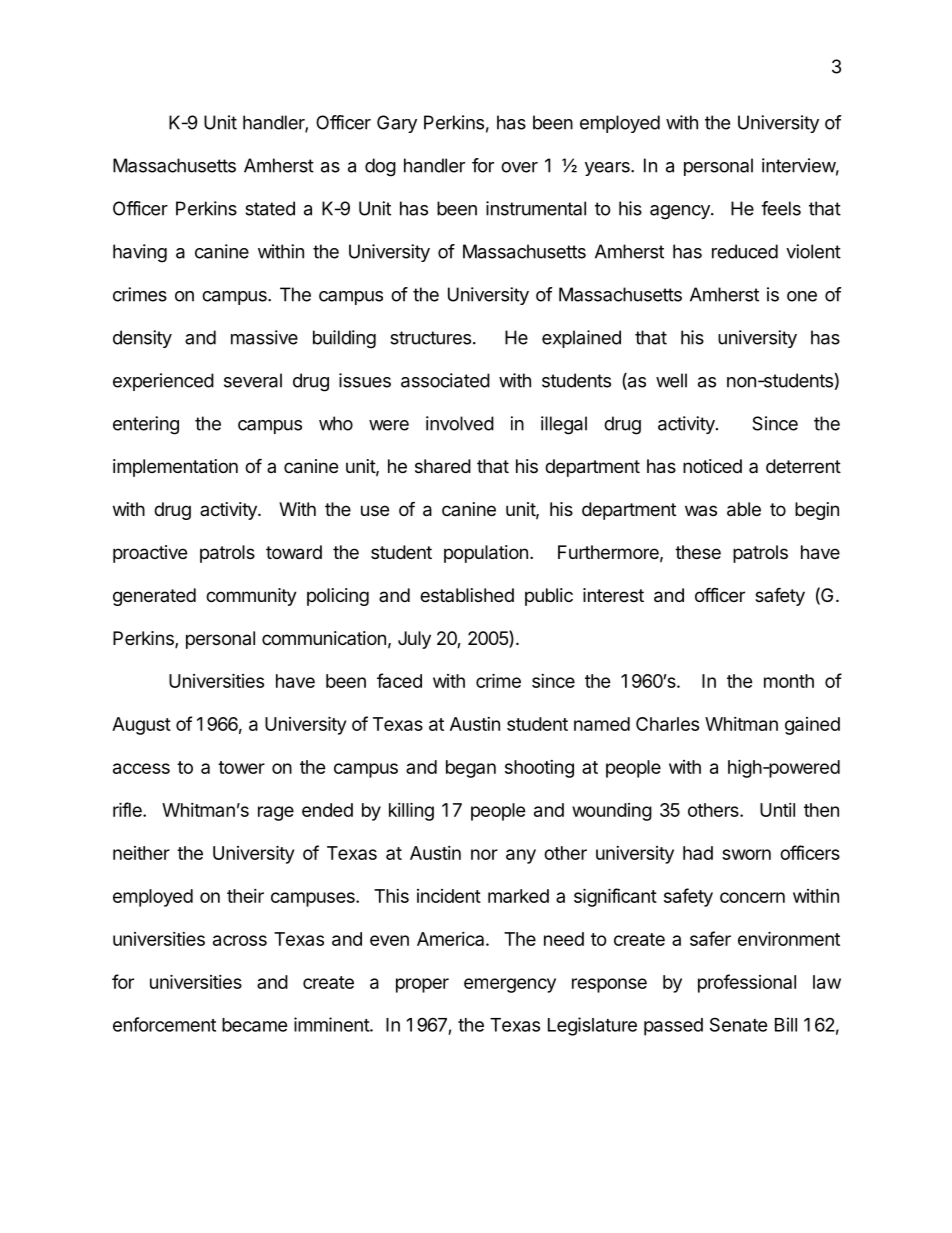  What do you see at coordinates (510, 985) in the screenshot?
I see `emergency` at bounding box center [510, 985].
